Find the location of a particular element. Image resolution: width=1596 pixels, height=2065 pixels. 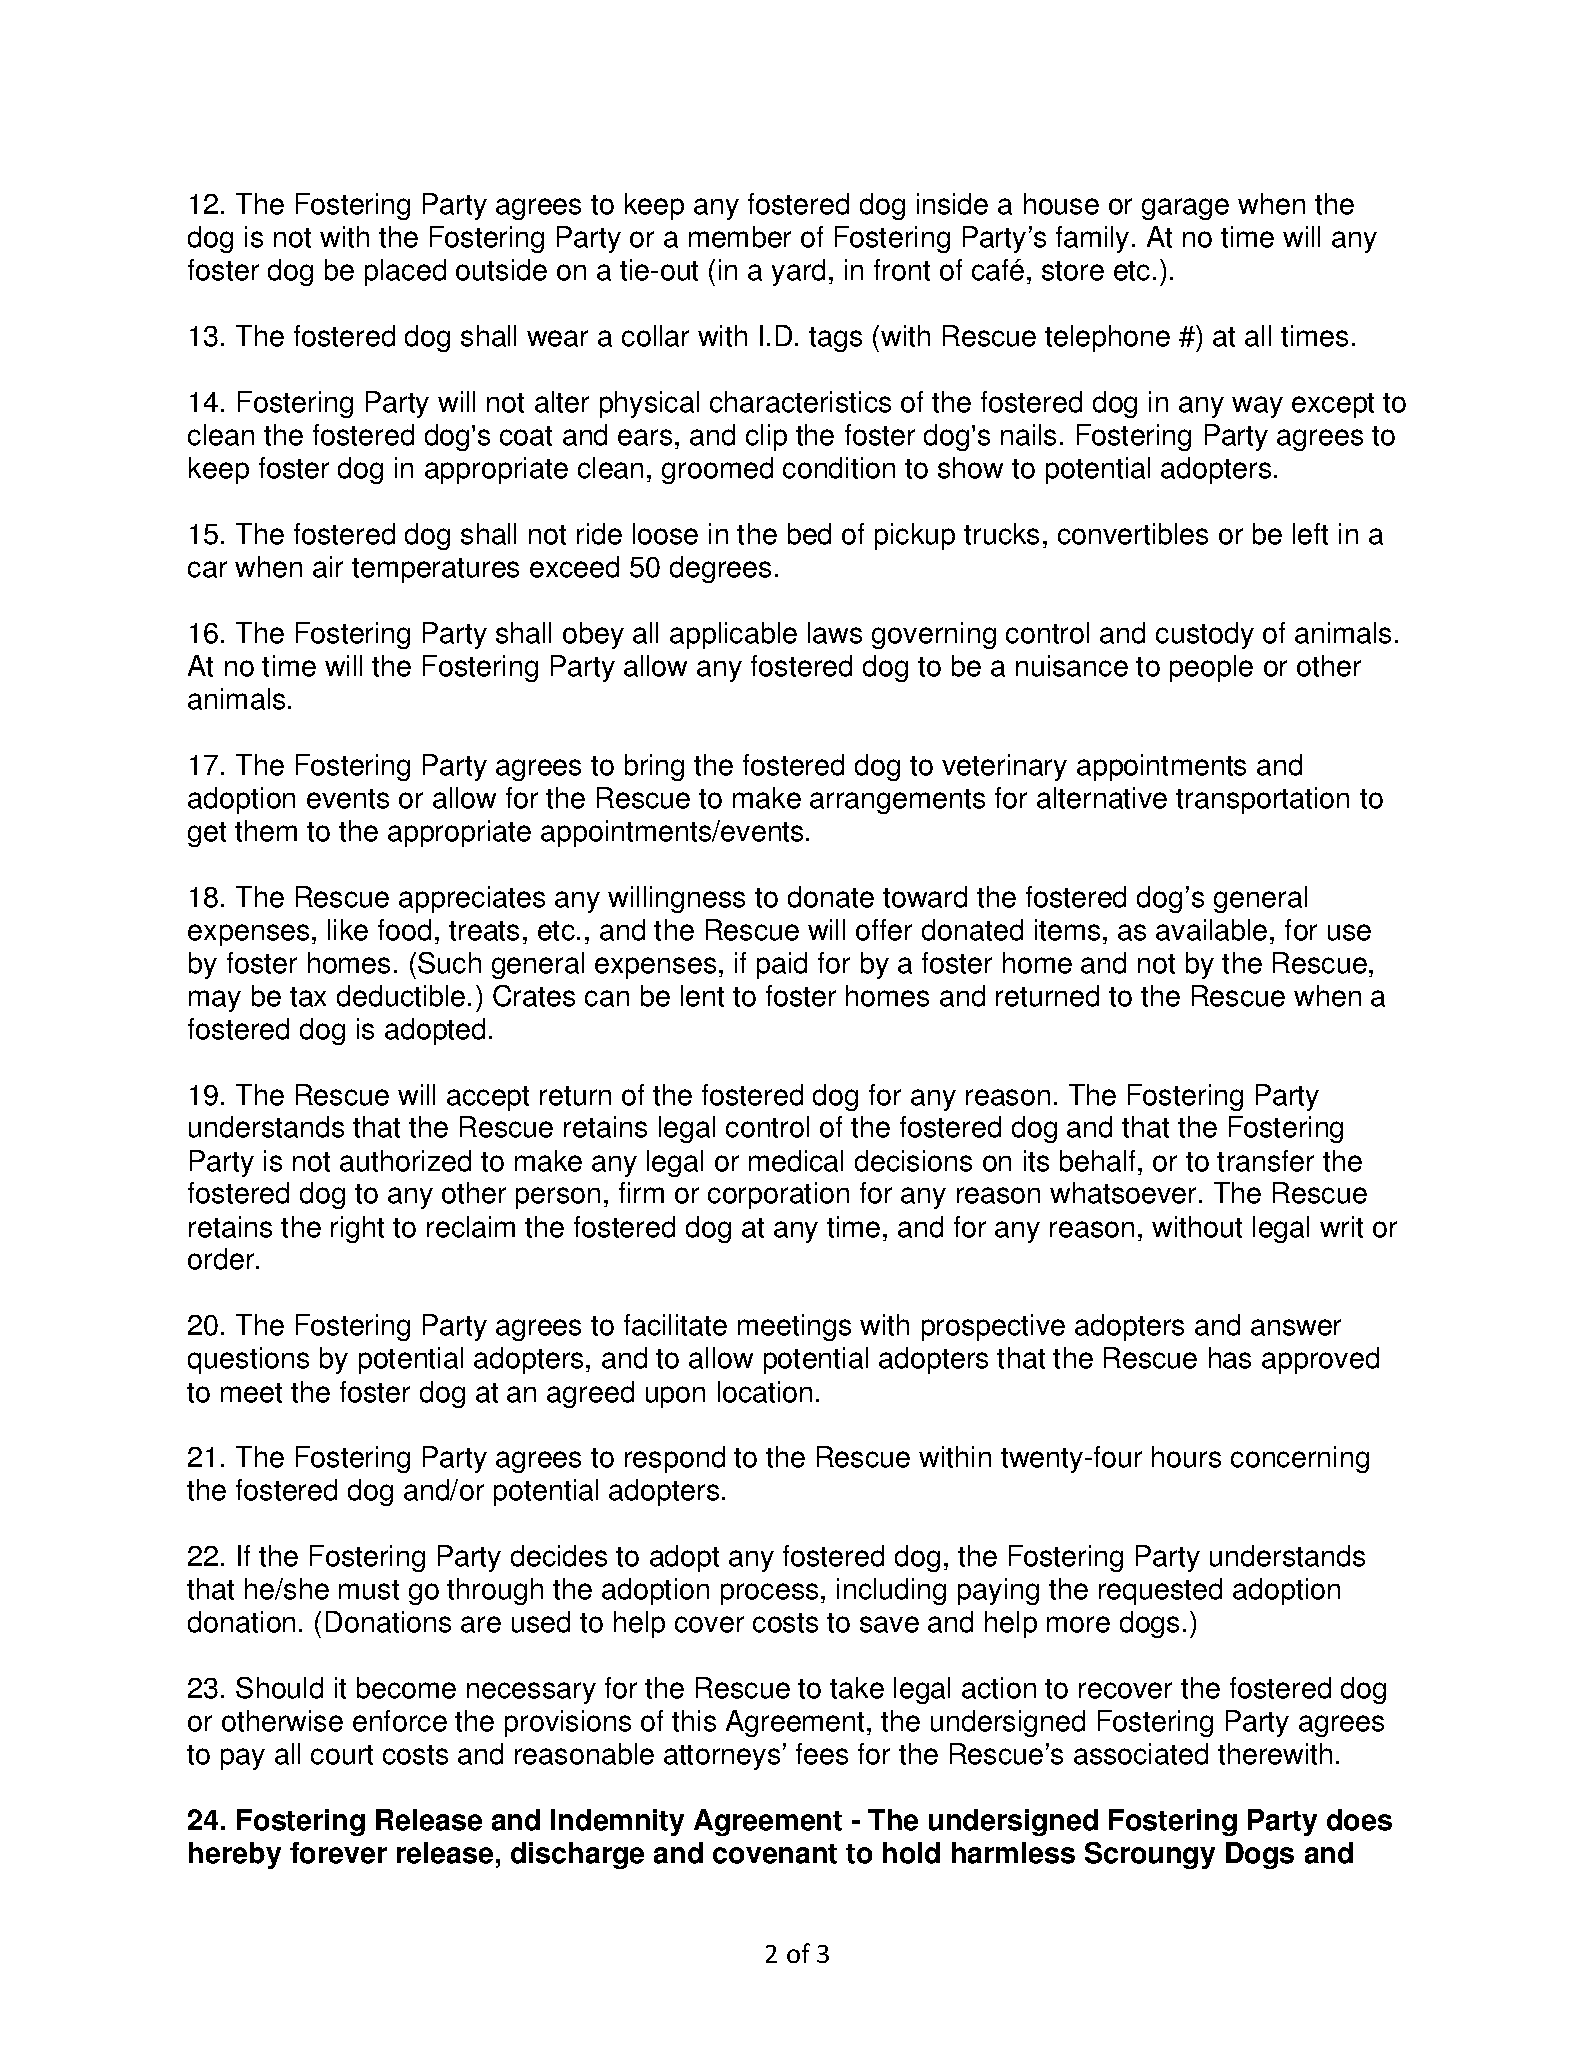

garage is located at coordinates (1185, 209).
